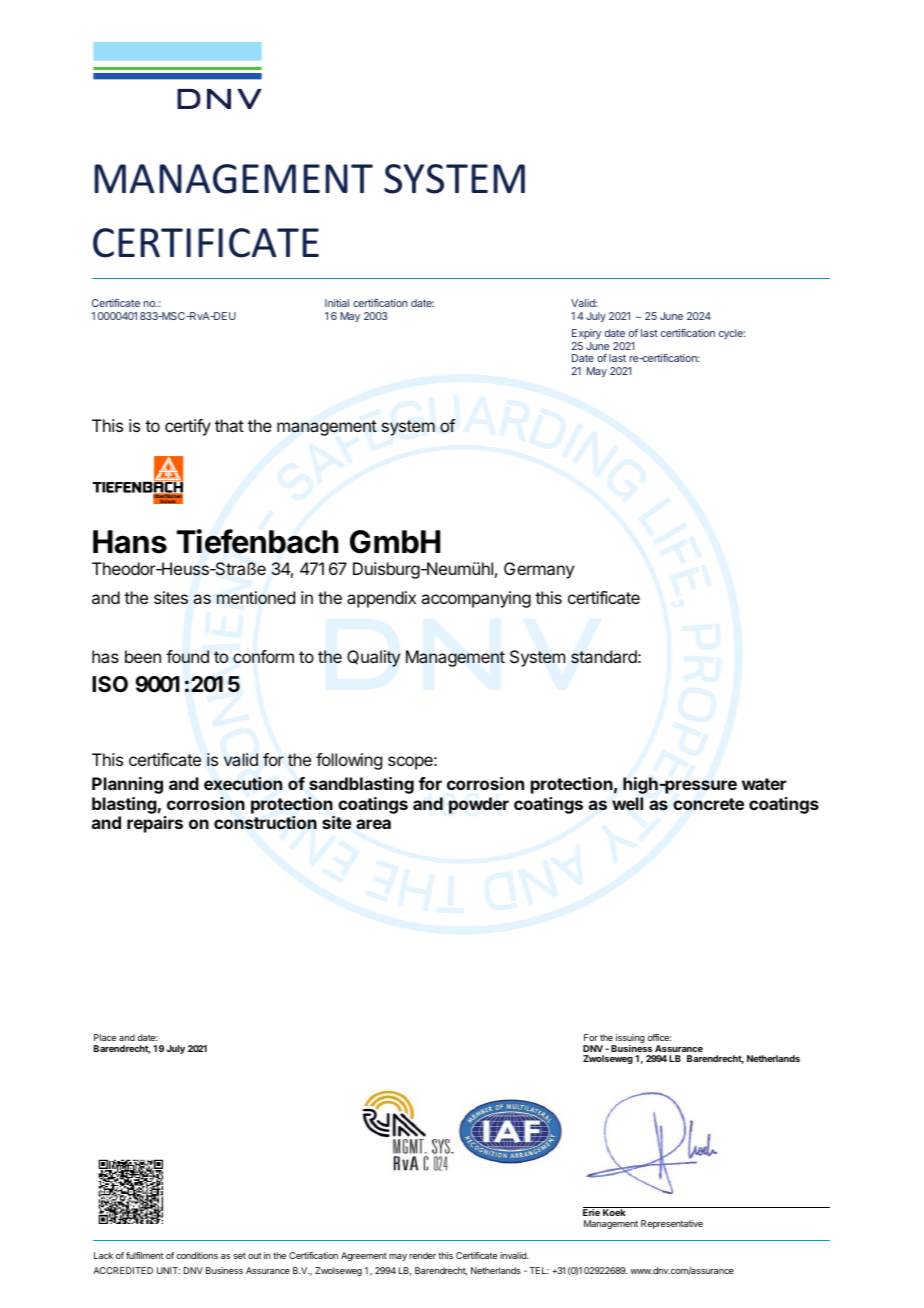 This image has height=1308, width=924. Describe the element at coordinates (476, 599) in the image. I see `accompanying` at that location.
